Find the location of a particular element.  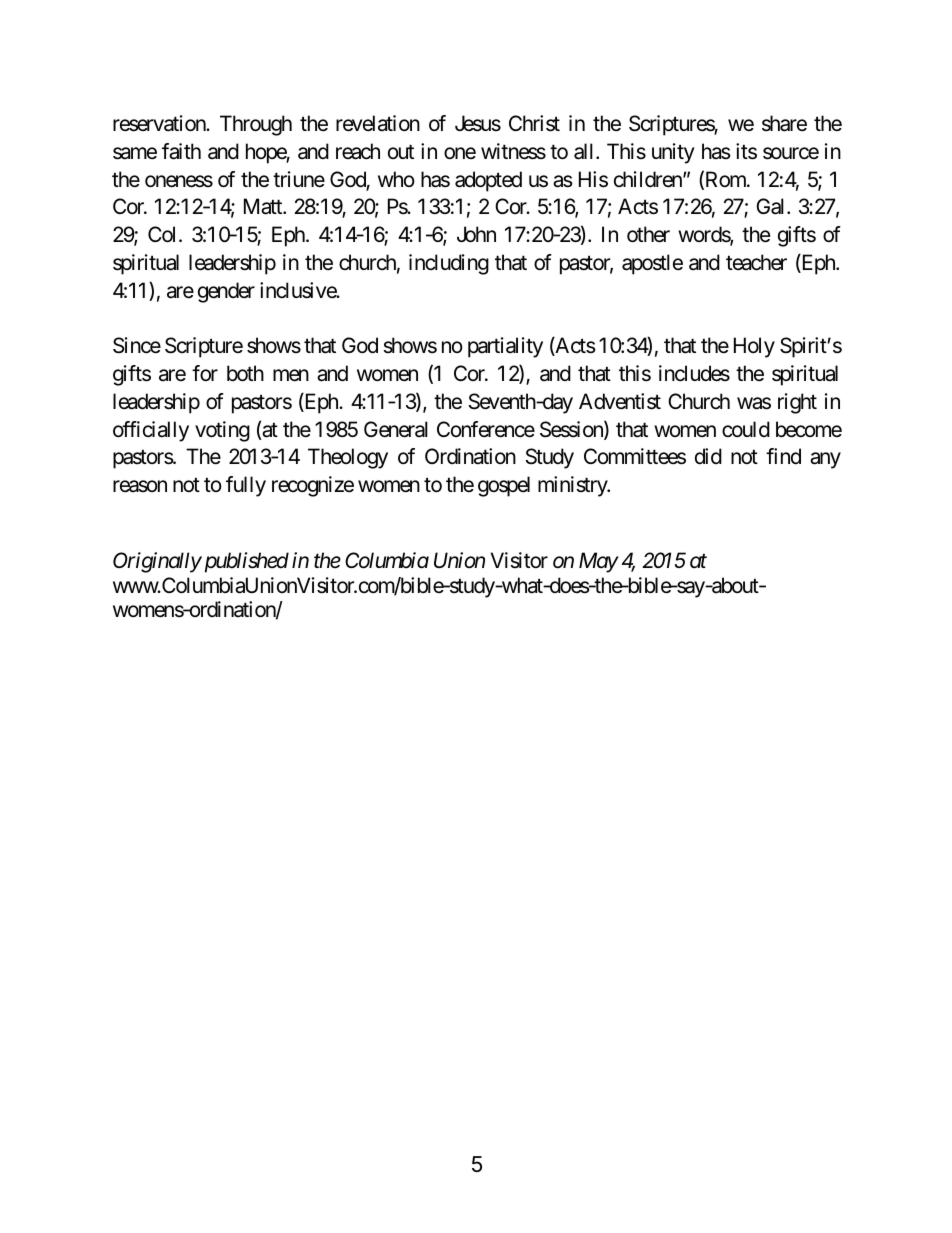

John is located at coordinates (476, 234).
